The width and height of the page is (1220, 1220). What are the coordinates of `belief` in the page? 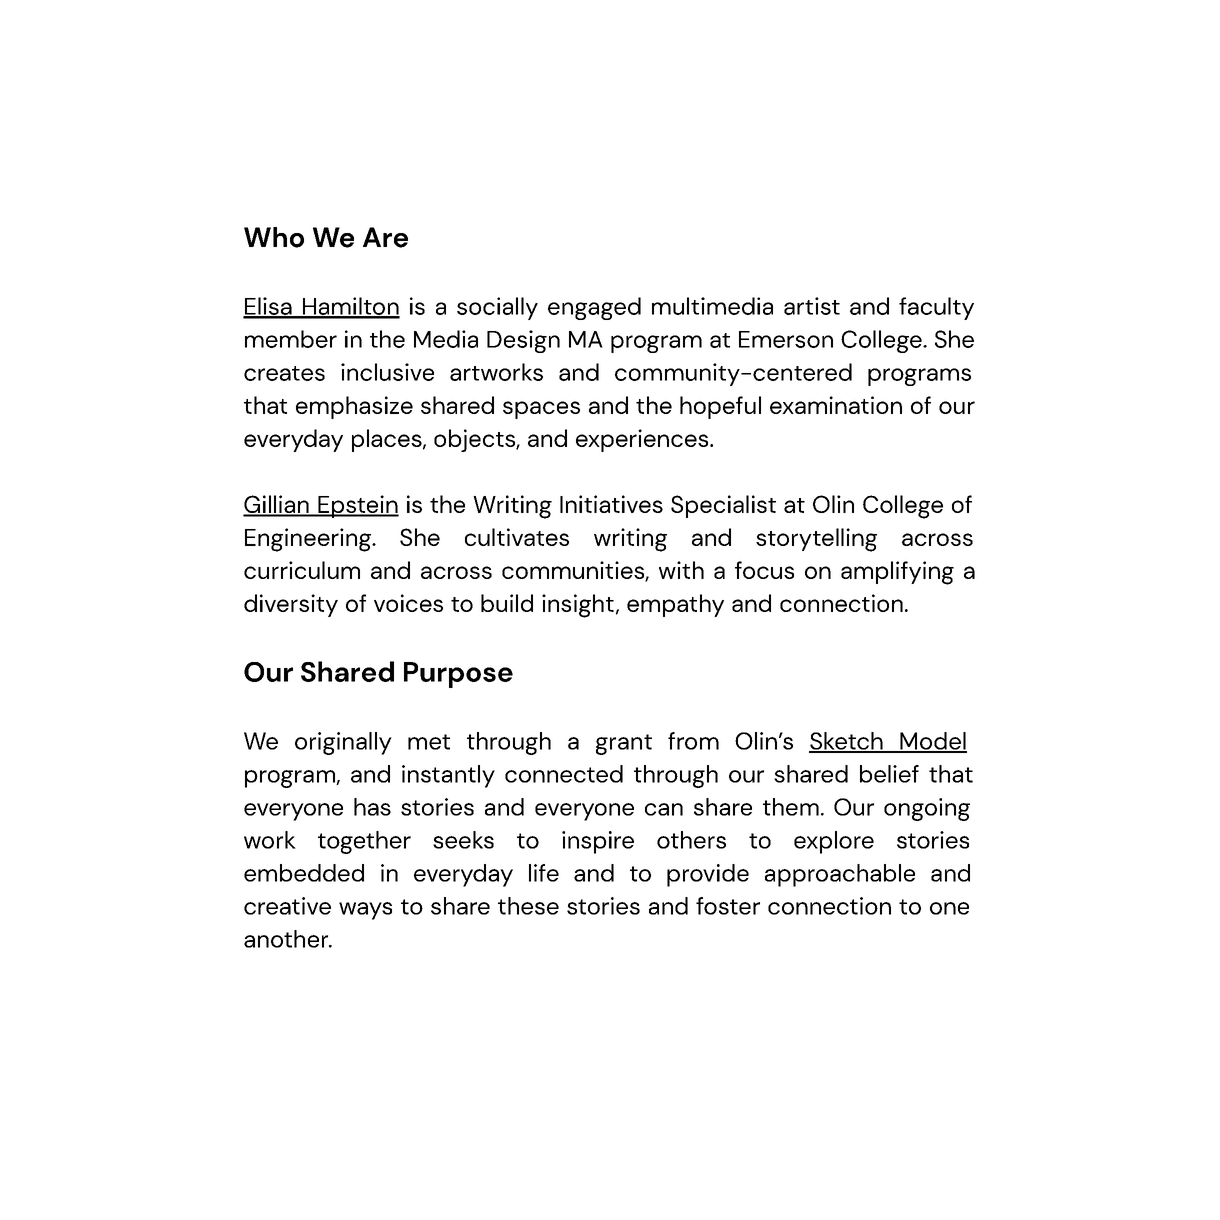 It's located at (889, 774).
